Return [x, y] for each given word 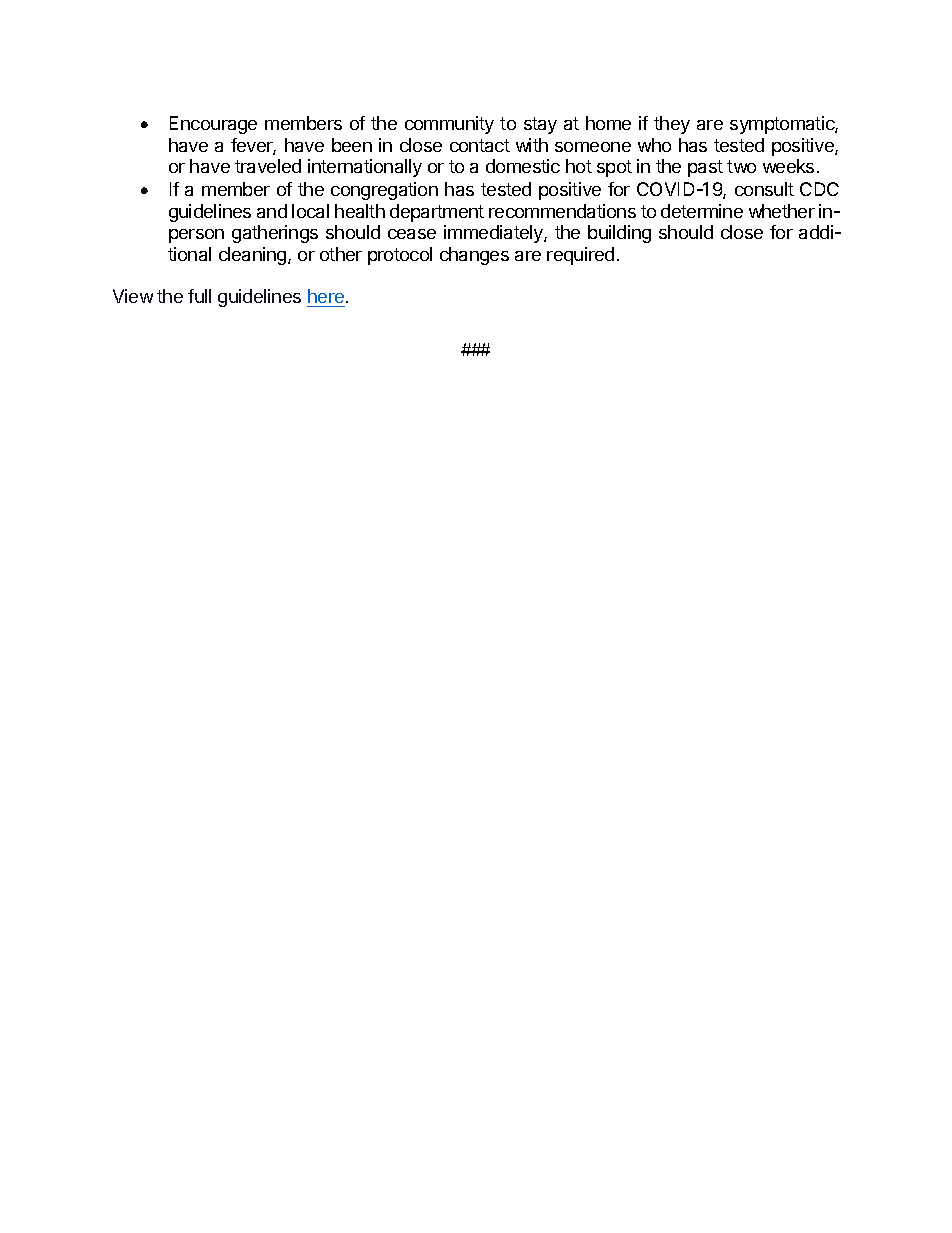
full [199, 296]
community [449, 125]
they [672, 125]
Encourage [213, 125]
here [326, 298]
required [580, 256]
